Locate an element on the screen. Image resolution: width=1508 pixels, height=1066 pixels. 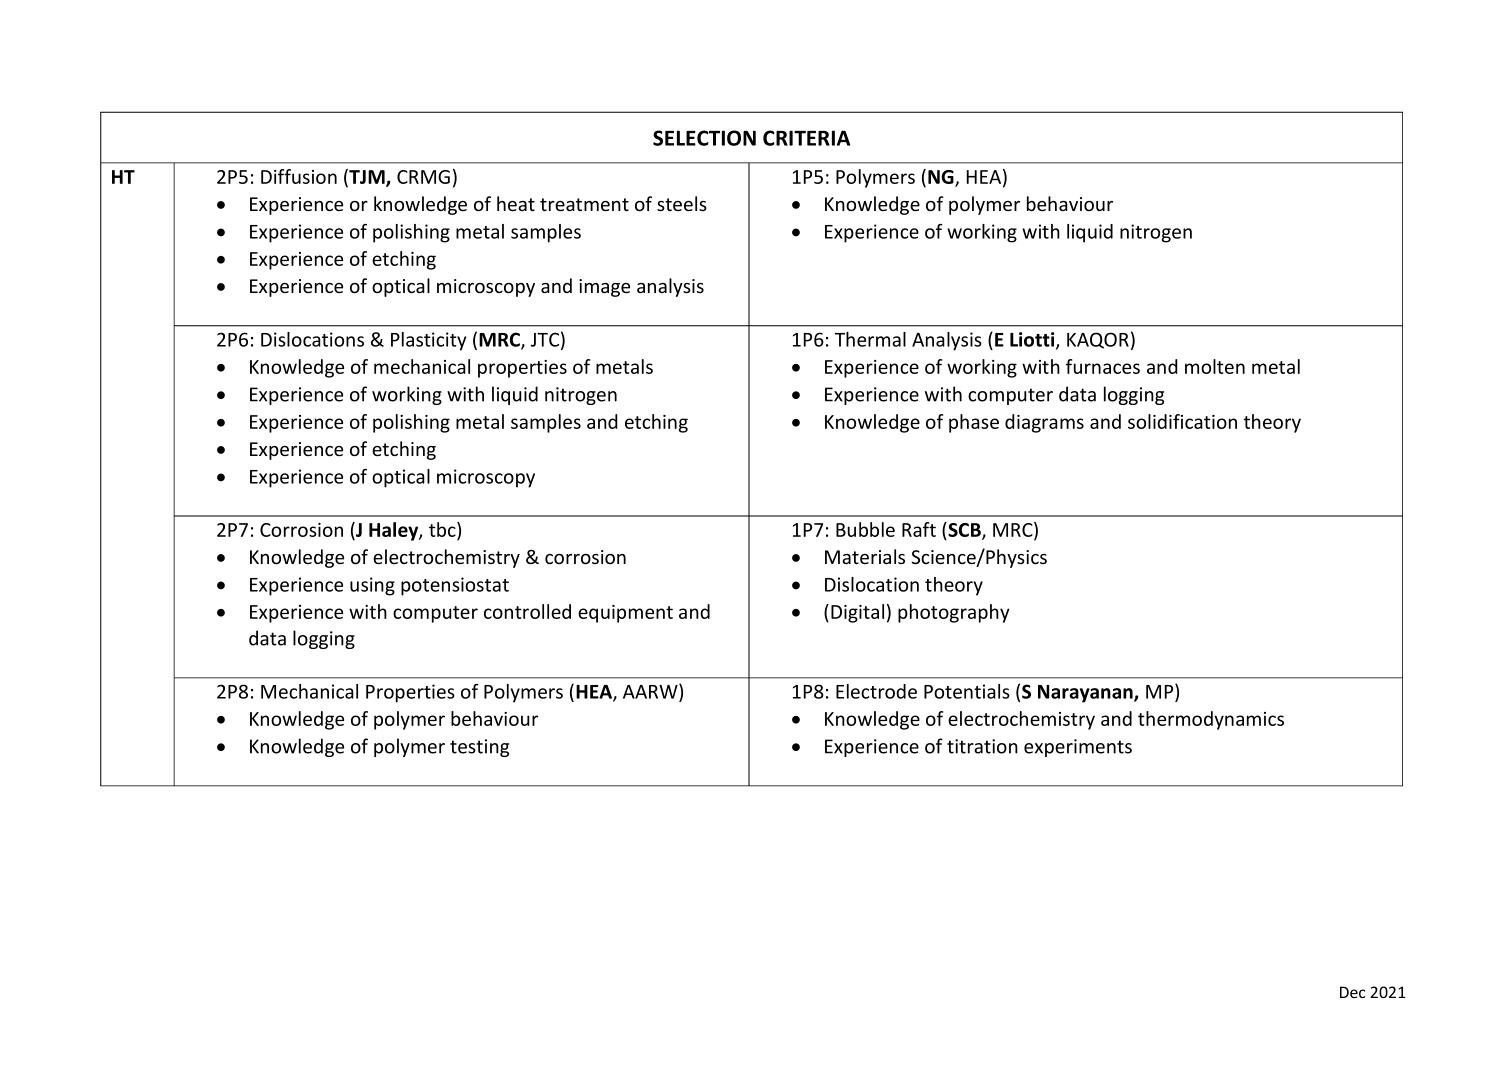
experiments is located at coordinates (1078, 748).
